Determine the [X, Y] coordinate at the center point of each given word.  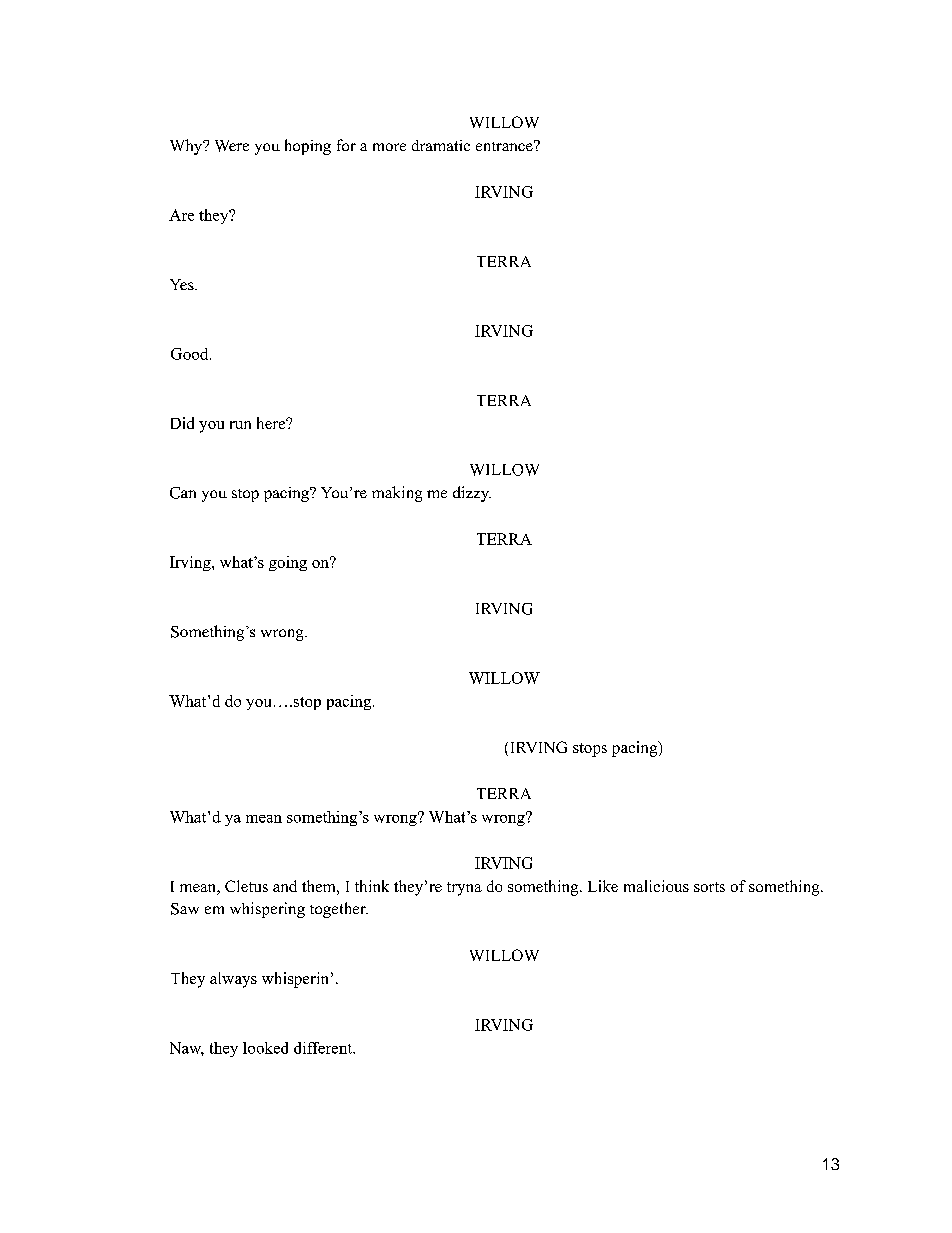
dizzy [472, 494]
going [288, 563]
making [397, 494]
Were [232, 146]
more [389, 147]
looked [265, 1048]
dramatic [441, 145]
